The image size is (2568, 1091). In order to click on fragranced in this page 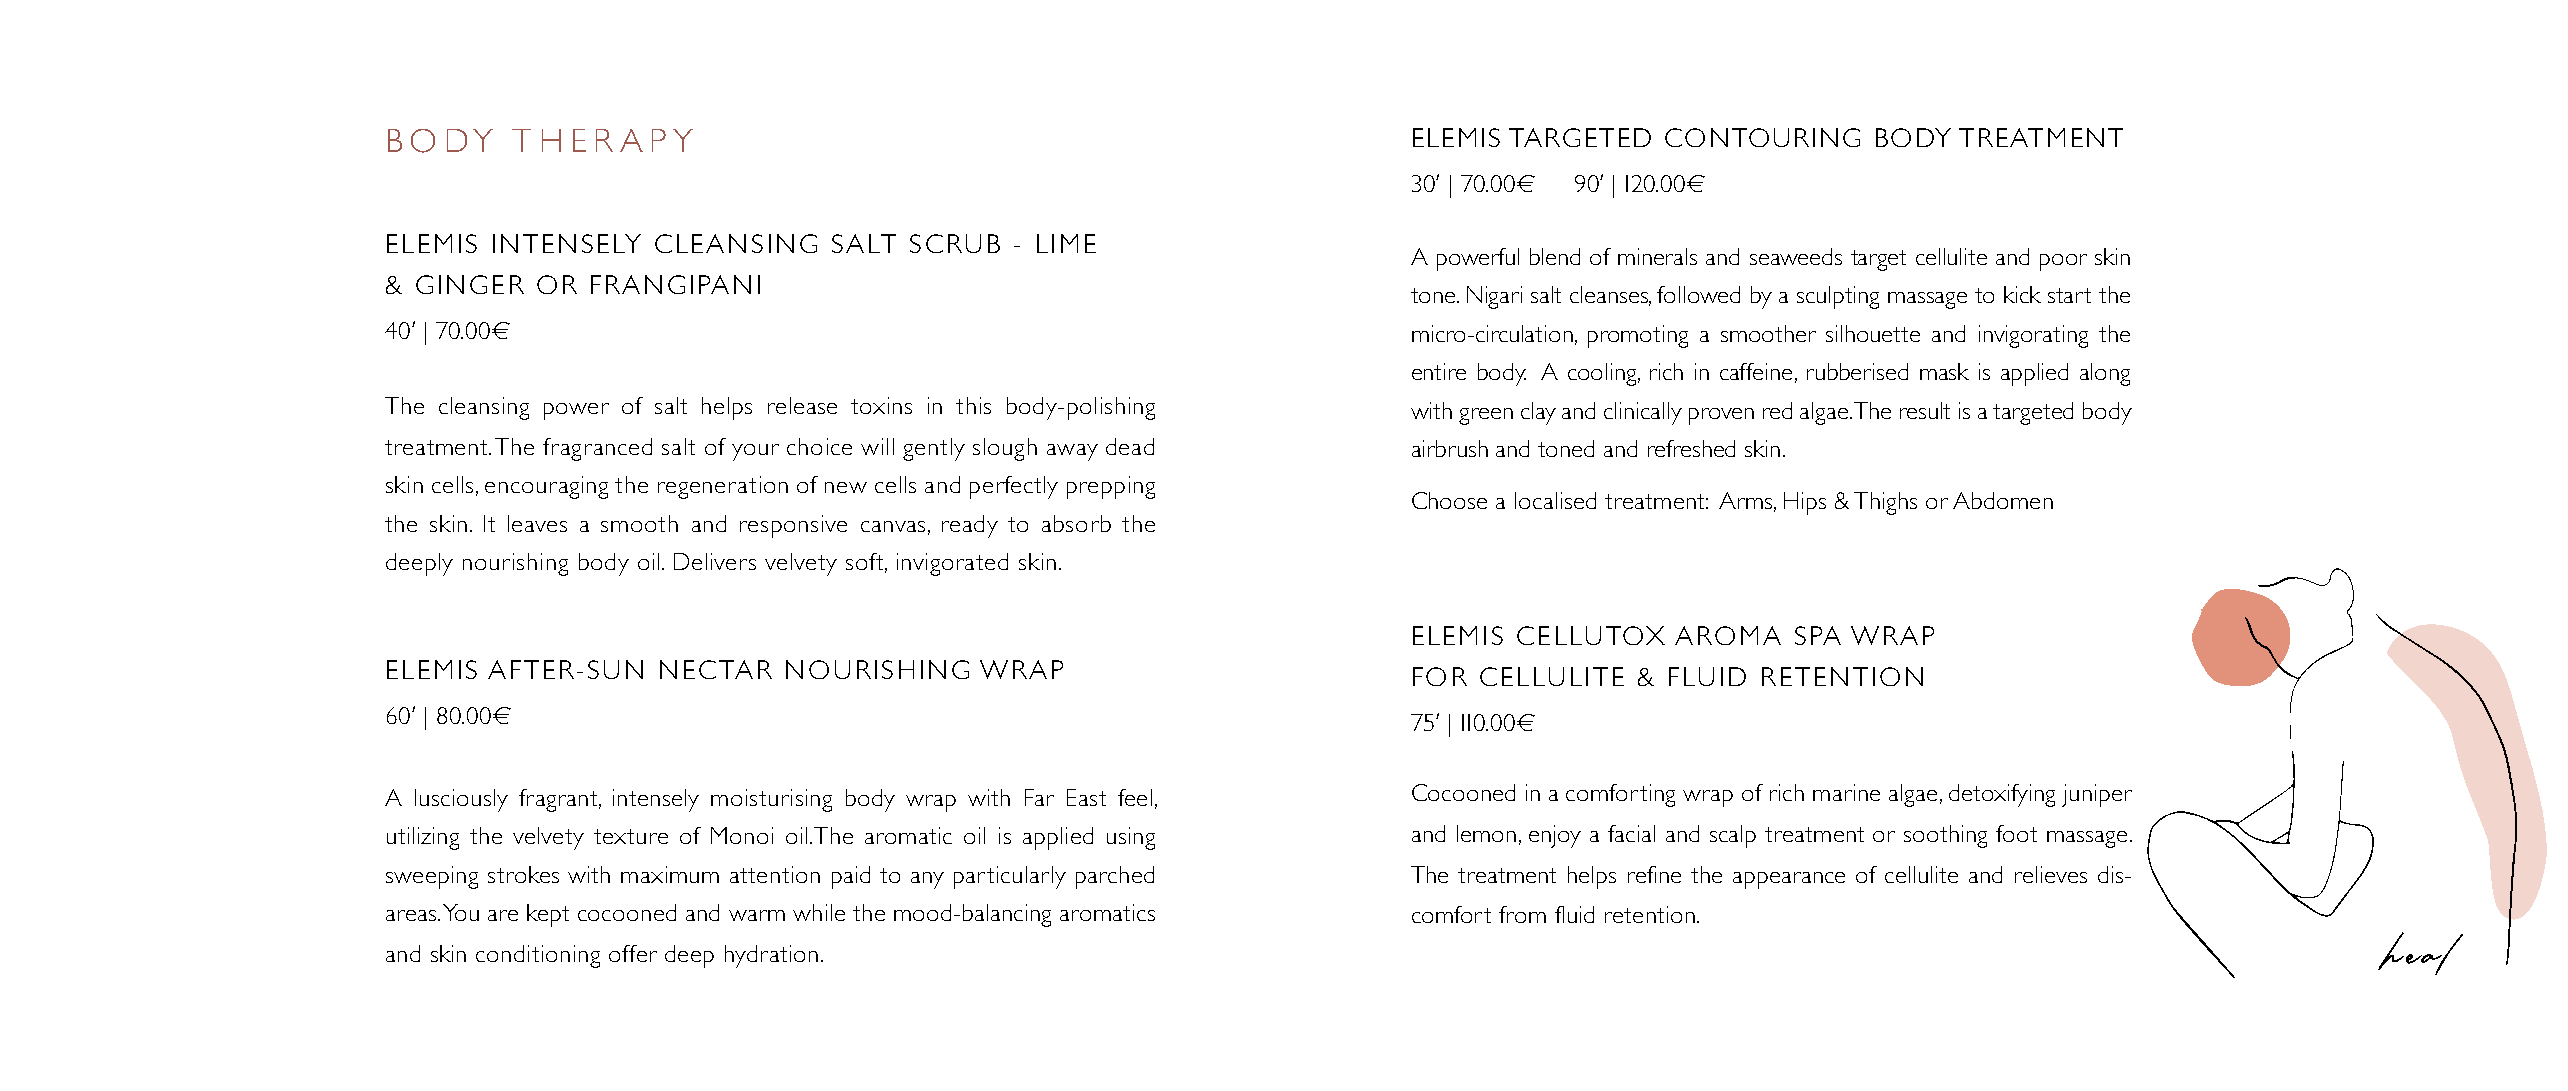, I will do `click(597, 449)`.
